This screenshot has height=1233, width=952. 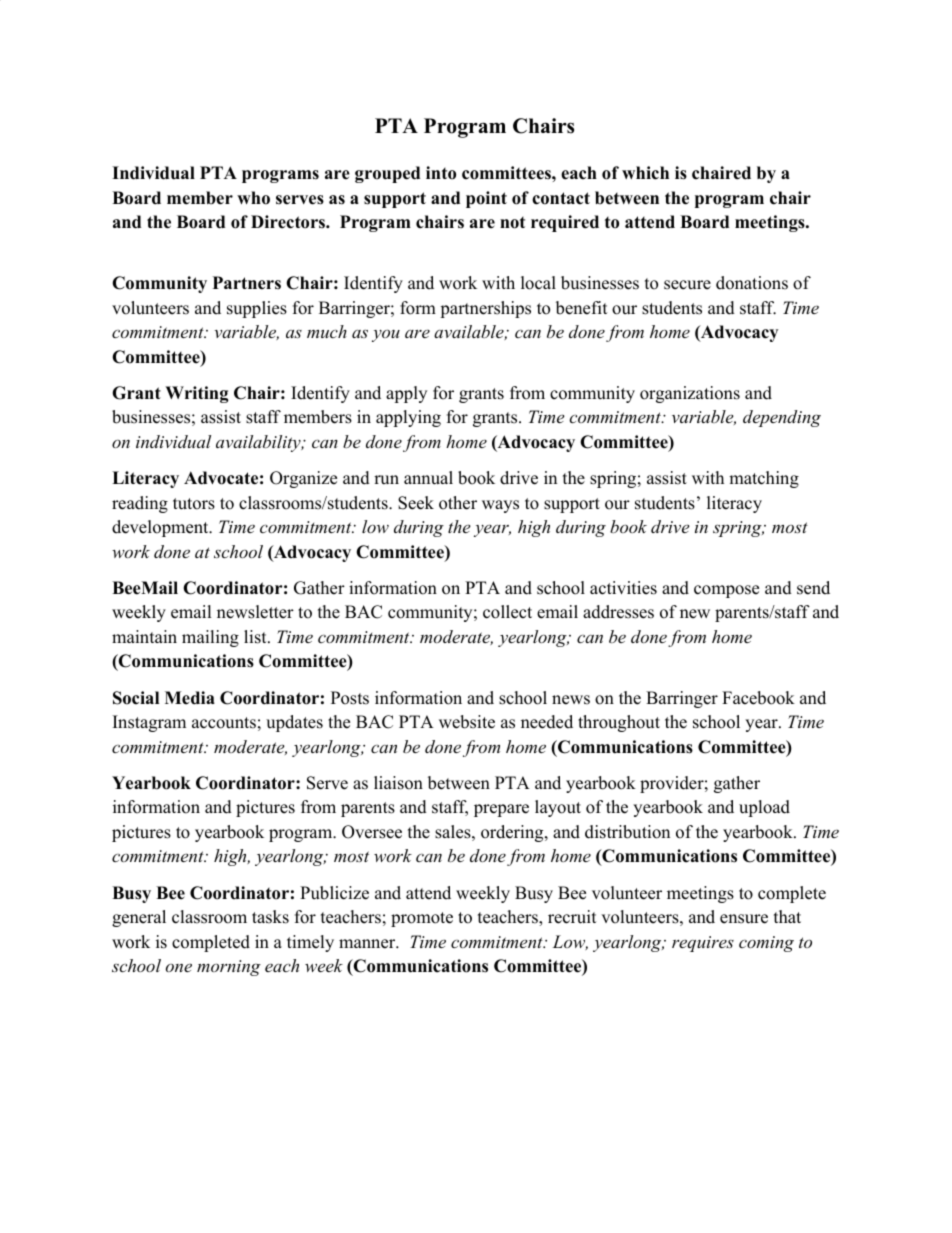 What do you see at coordinates (619, 723) in the screenshot?
I see `throughout` at bounding box center [619, 723].
